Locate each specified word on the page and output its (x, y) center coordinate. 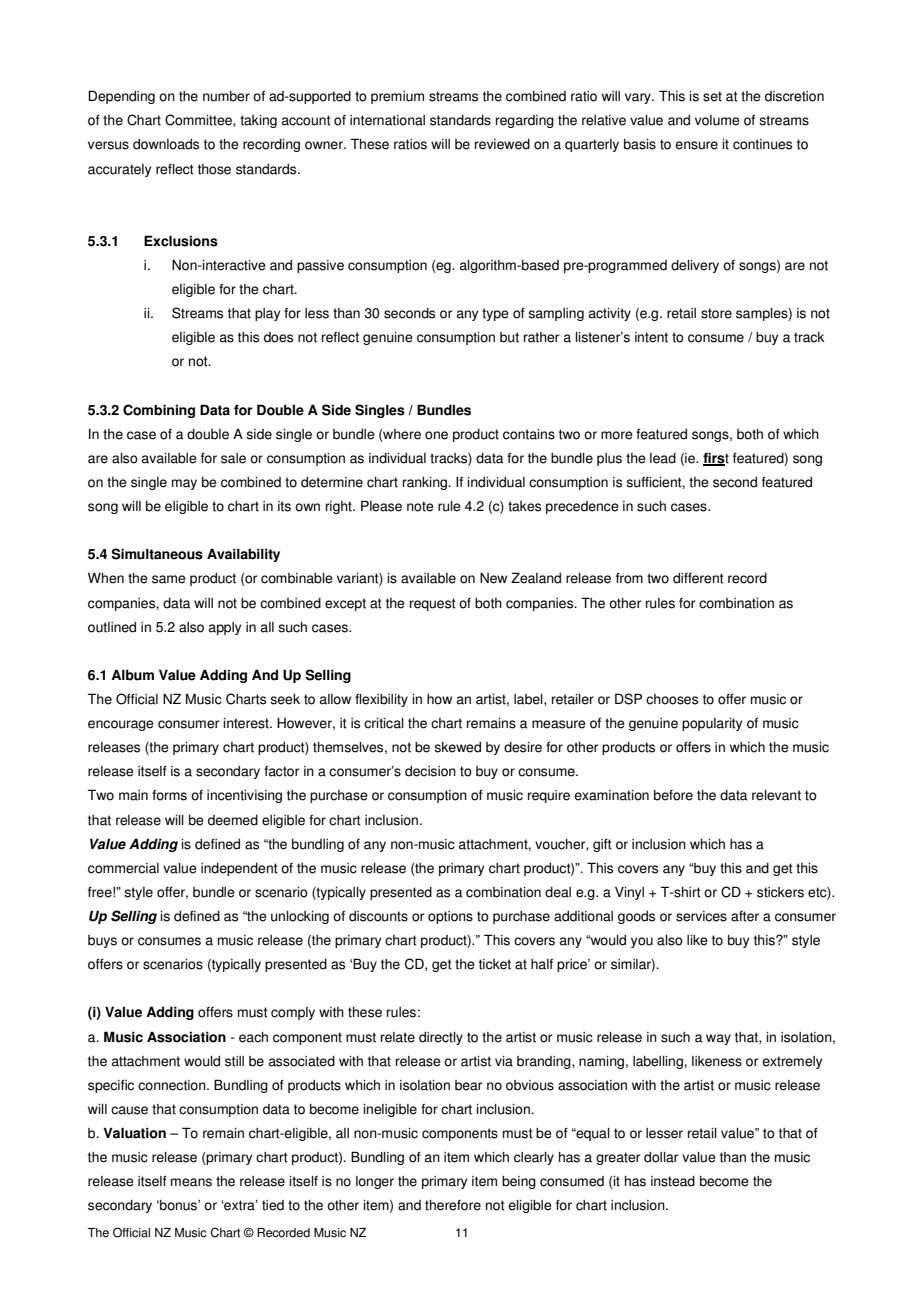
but (509, 337)
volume (717, 120)
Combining (159, 411)
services (701, 916)
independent (239, 869)
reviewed (502, 144)
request (433, 604)
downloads (166, 144)
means (191, 1182)
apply (225, 628)
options (450, 917)
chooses (672, 699)
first (716, 459)
